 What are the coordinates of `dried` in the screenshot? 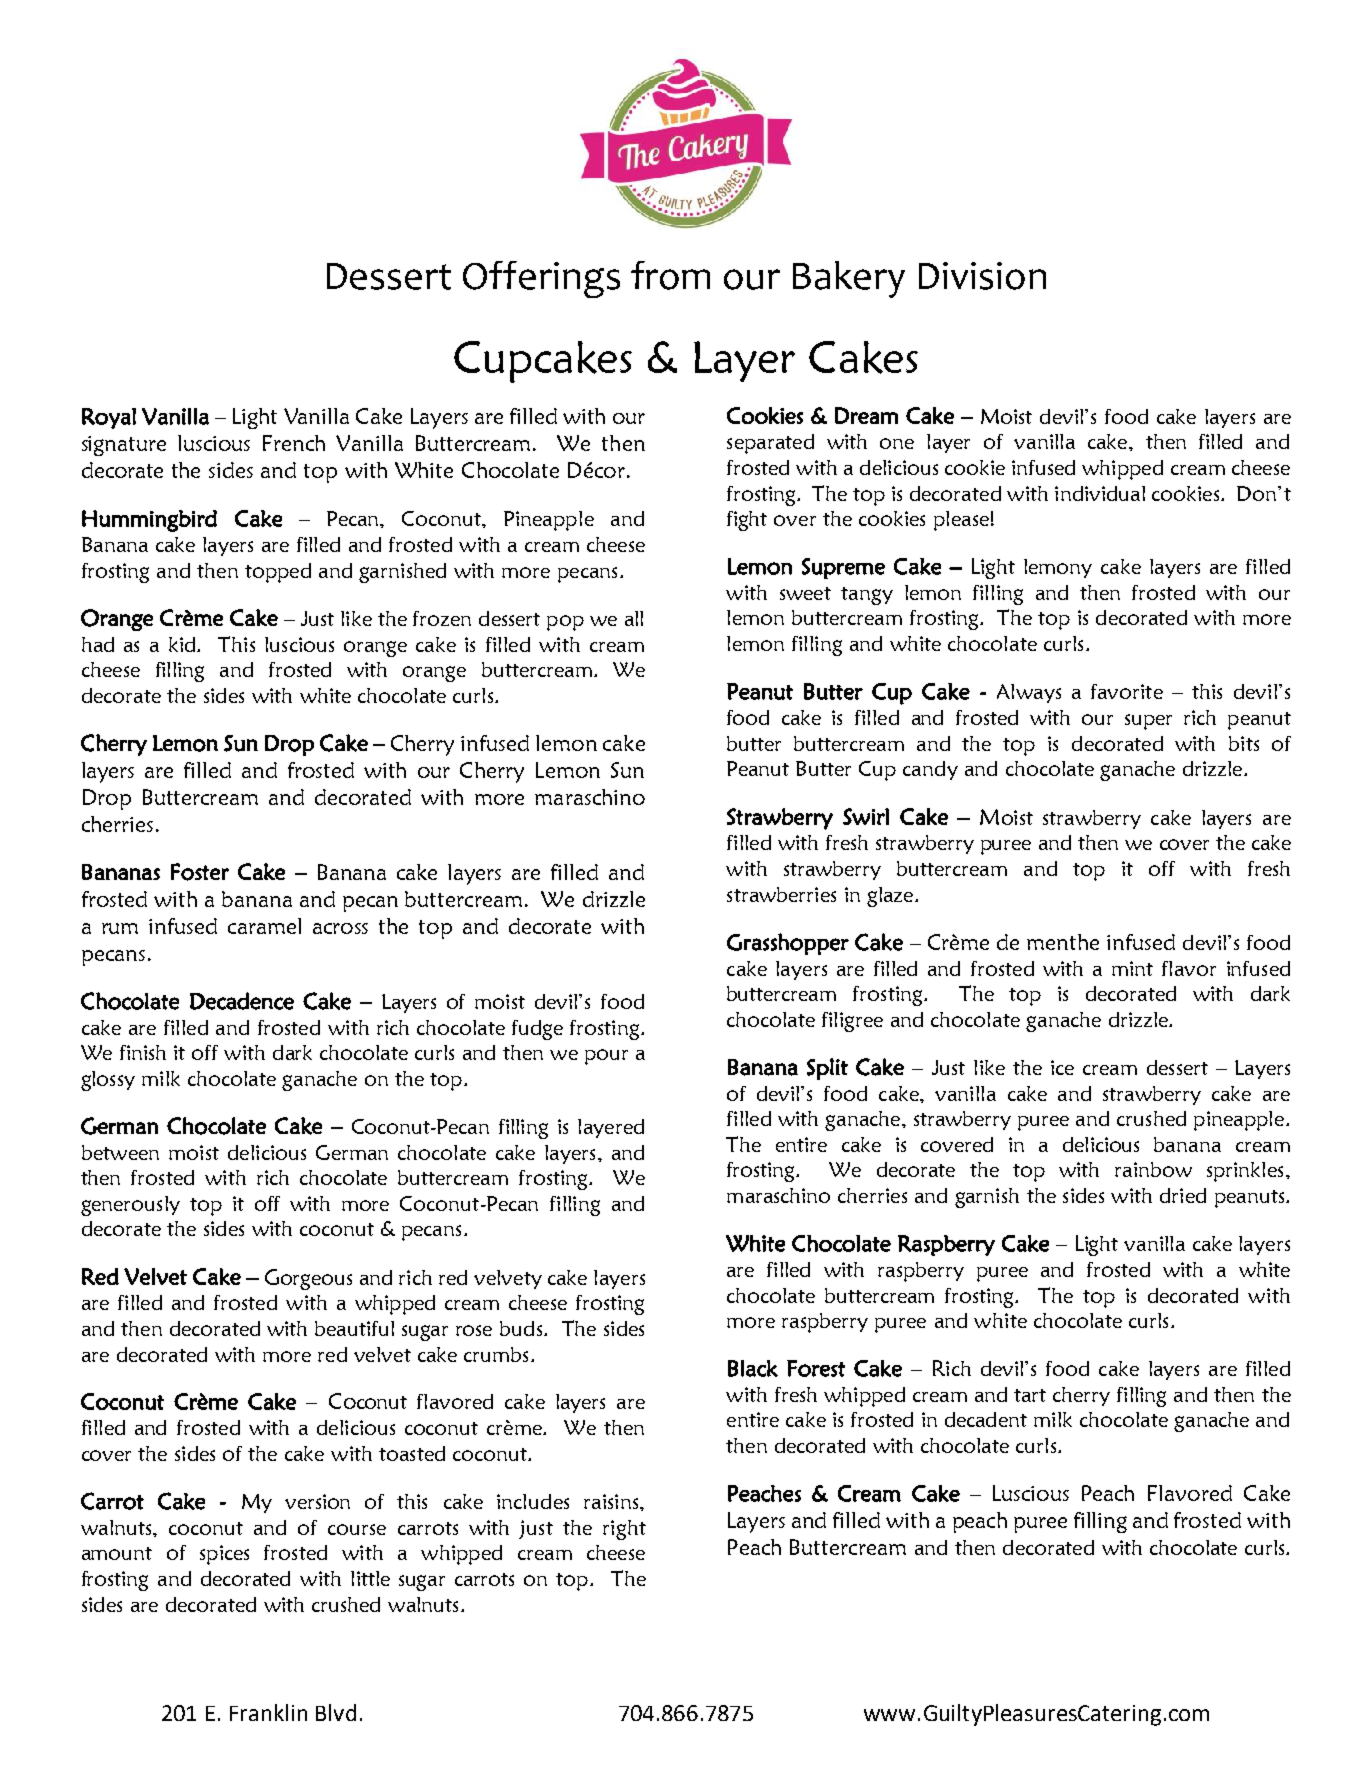 It's located at (1183, 1195).
